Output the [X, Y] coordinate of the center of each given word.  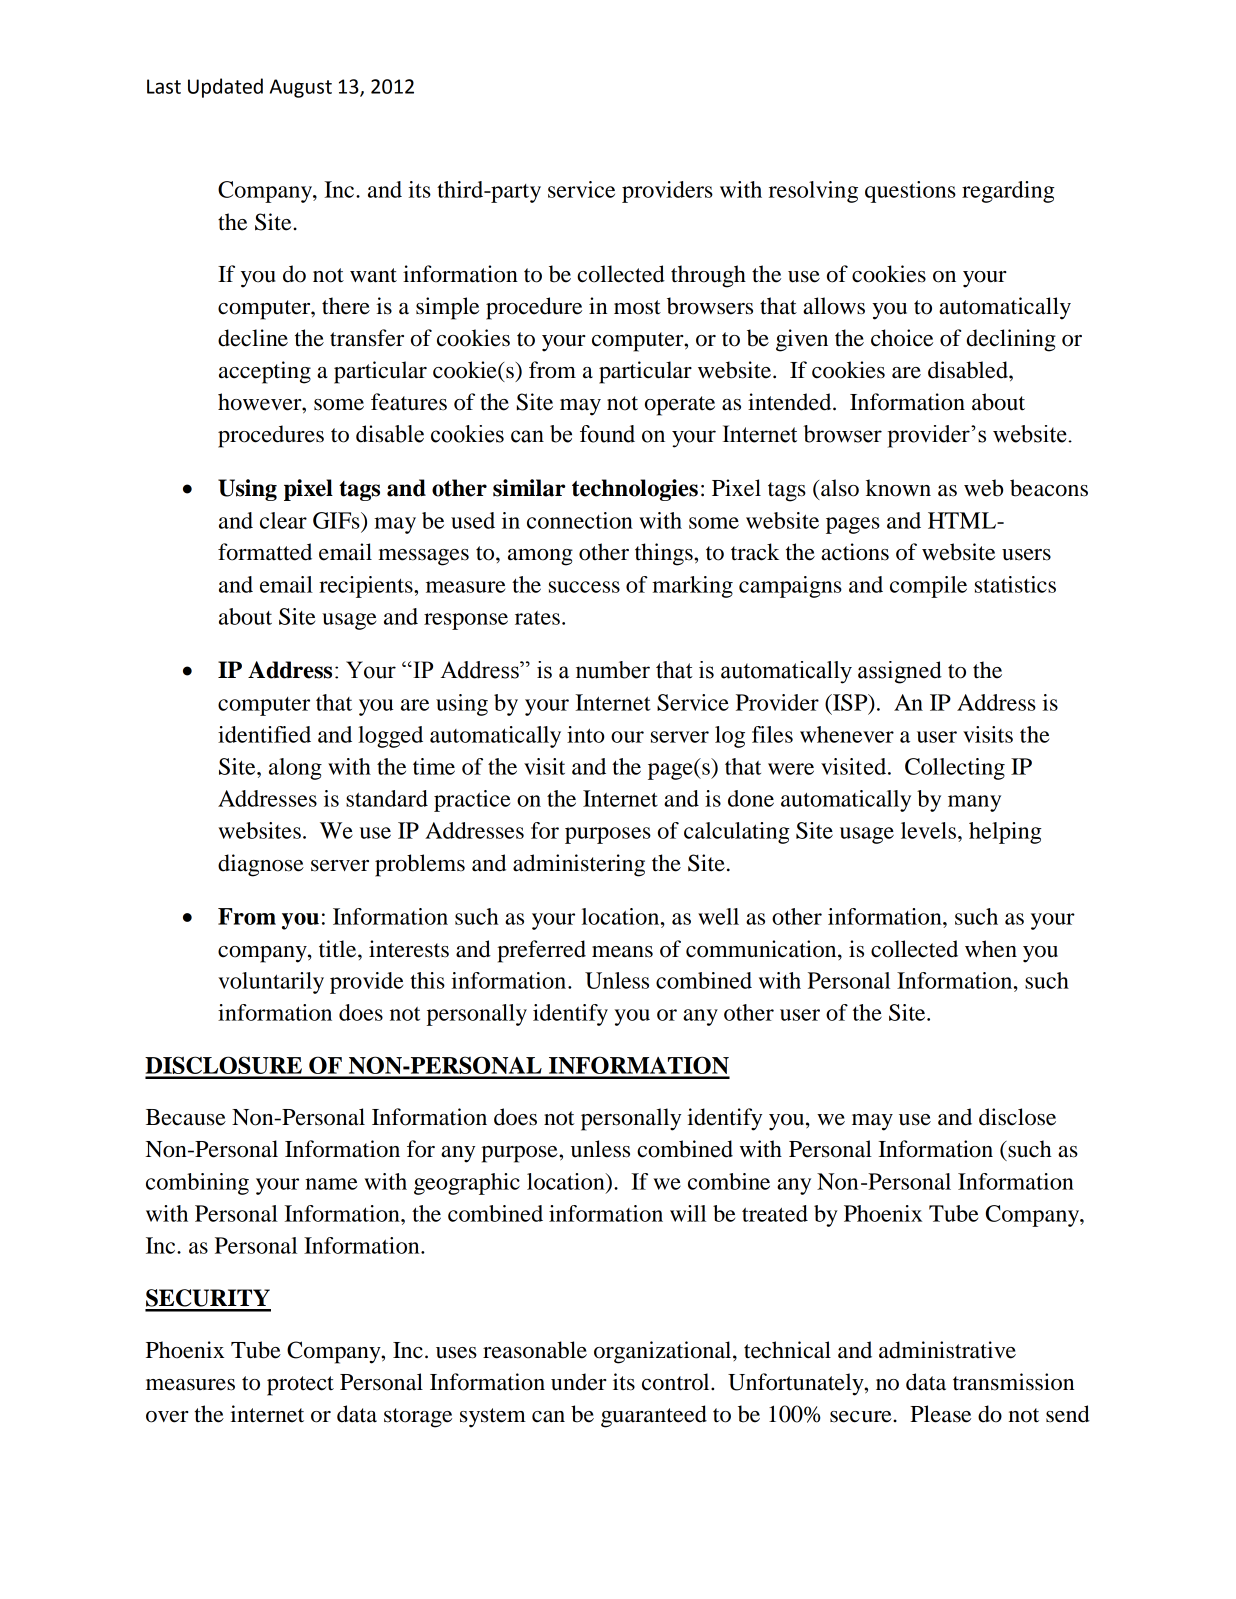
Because [186, 1117]
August [301, 88]
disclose [1017, 1117]
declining [1011, 340]
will [688, 1213]
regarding [1008, 192]
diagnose [261, 865]
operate [680, 406]
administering [579, 865]
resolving [813, 192]
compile [928, 587]
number [613, 670]
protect [300, 1386]
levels [930, 830]
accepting [265, 372]
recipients [367, 587]
